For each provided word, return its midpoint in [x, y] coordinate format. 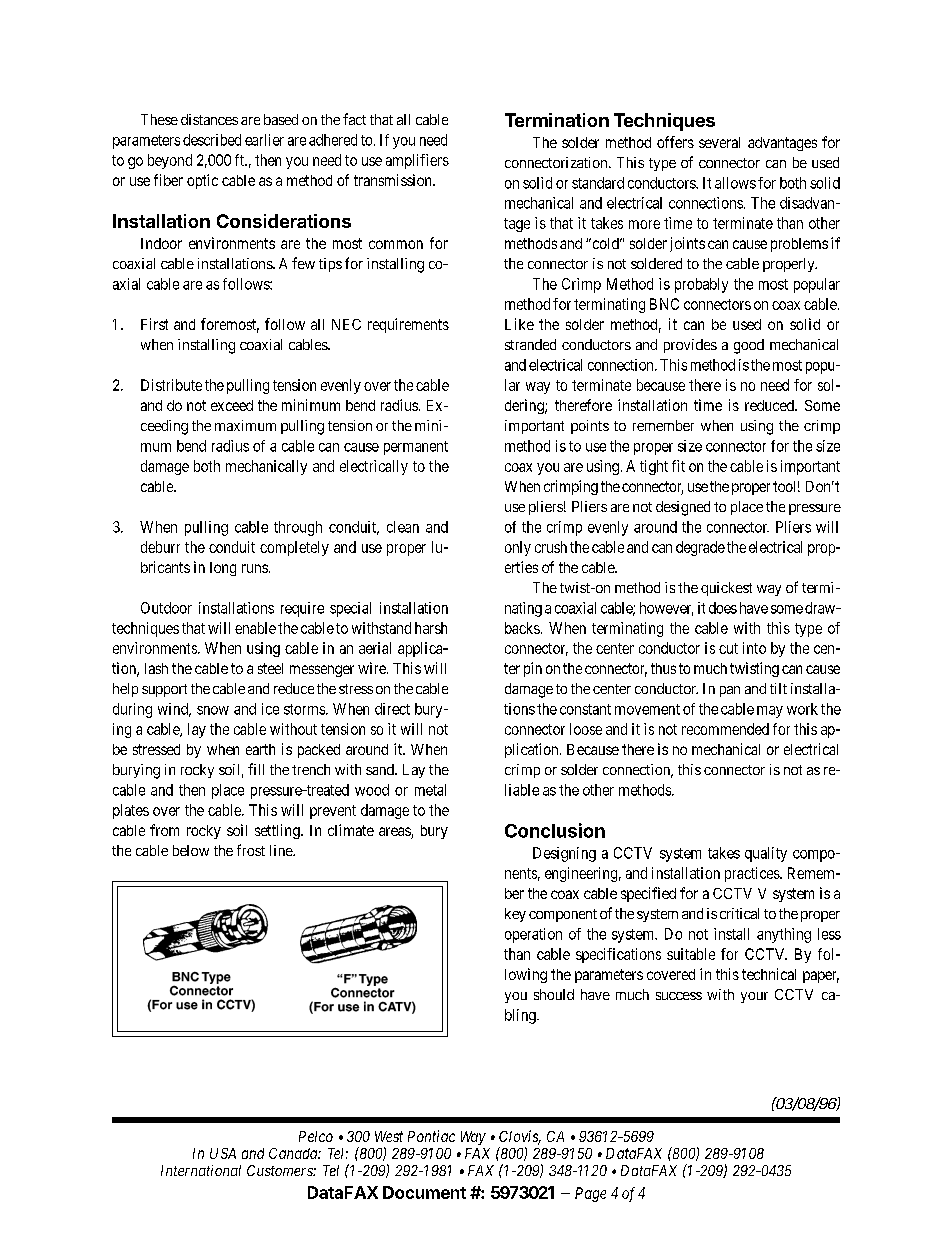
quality [766, 854]
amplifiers [417, 161]
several [719, 142]
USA [223, 1153]
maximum [245, 425]
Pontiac [431, 1136]
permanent [416, 448]
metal [430, 790]
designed [683, 508]
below [191, 850]
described [212, 140]
